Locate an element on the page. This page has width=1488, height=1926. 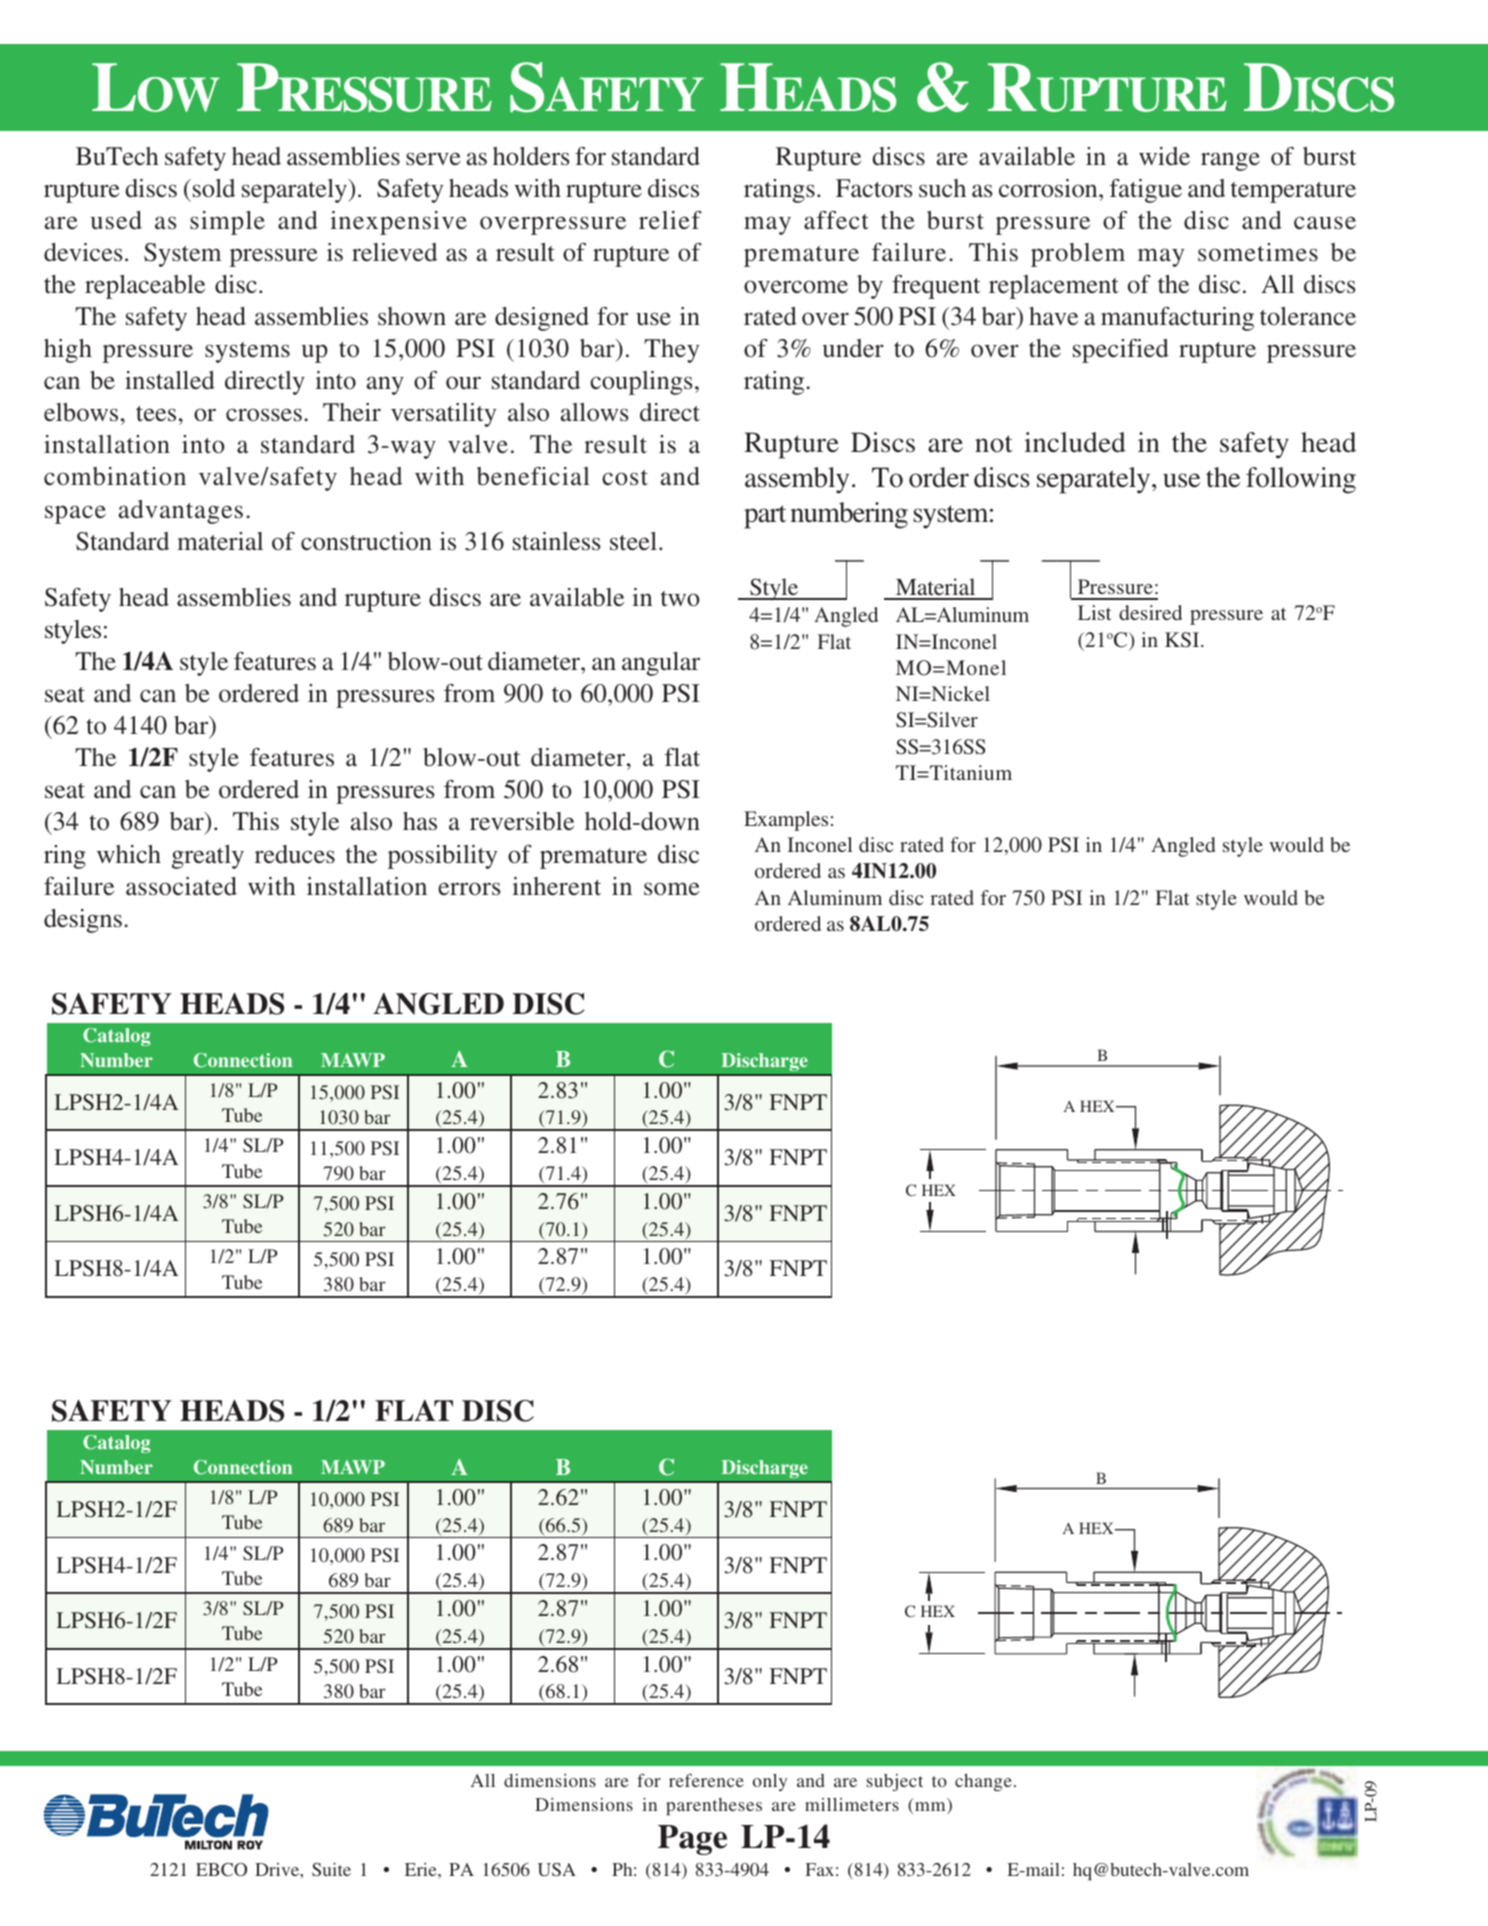
simple is located at coordinates (227, 223).
